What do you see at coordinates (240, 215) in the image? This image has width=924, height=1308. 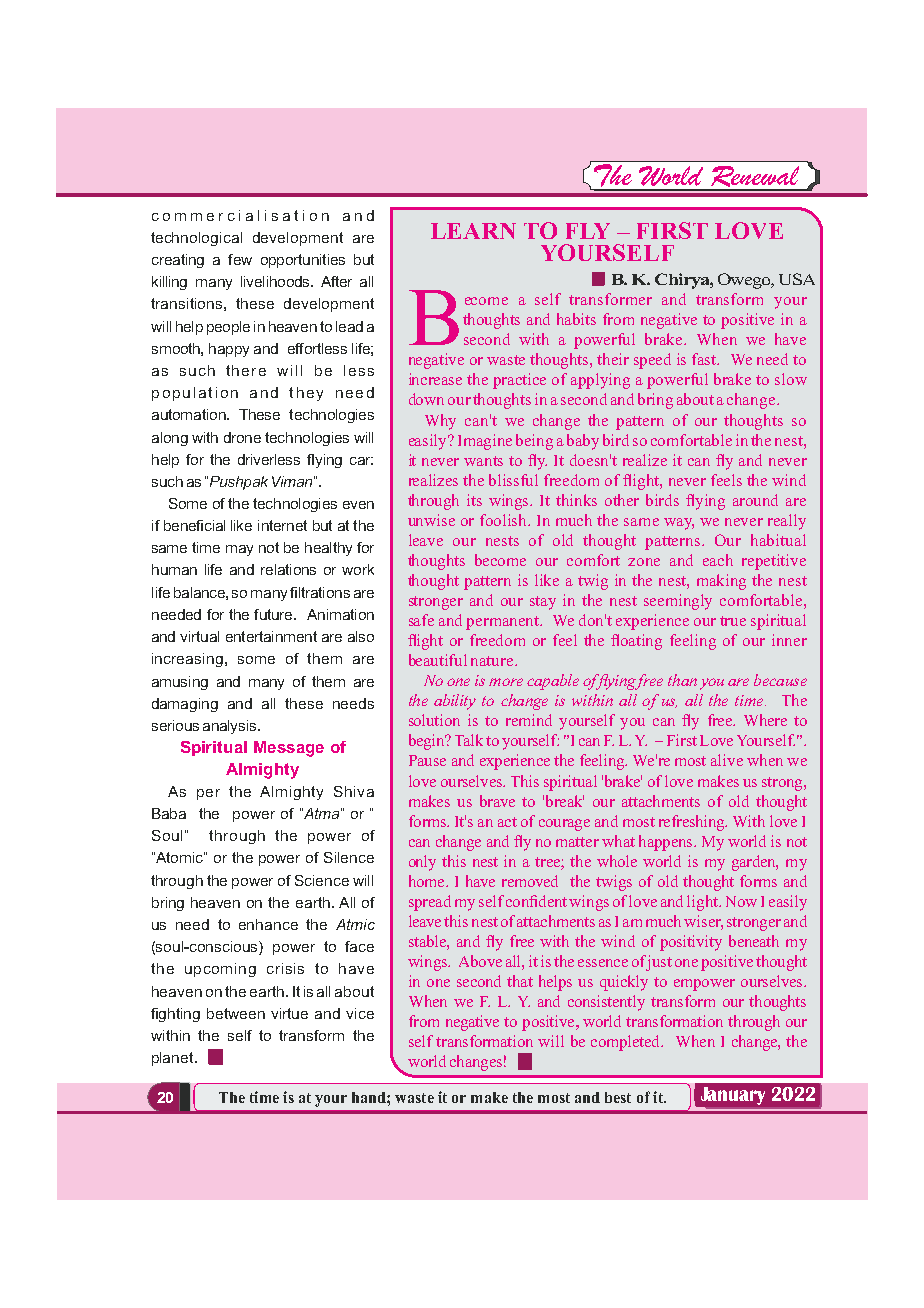 I see `commercialisation` at bounding box center [240, 215].
